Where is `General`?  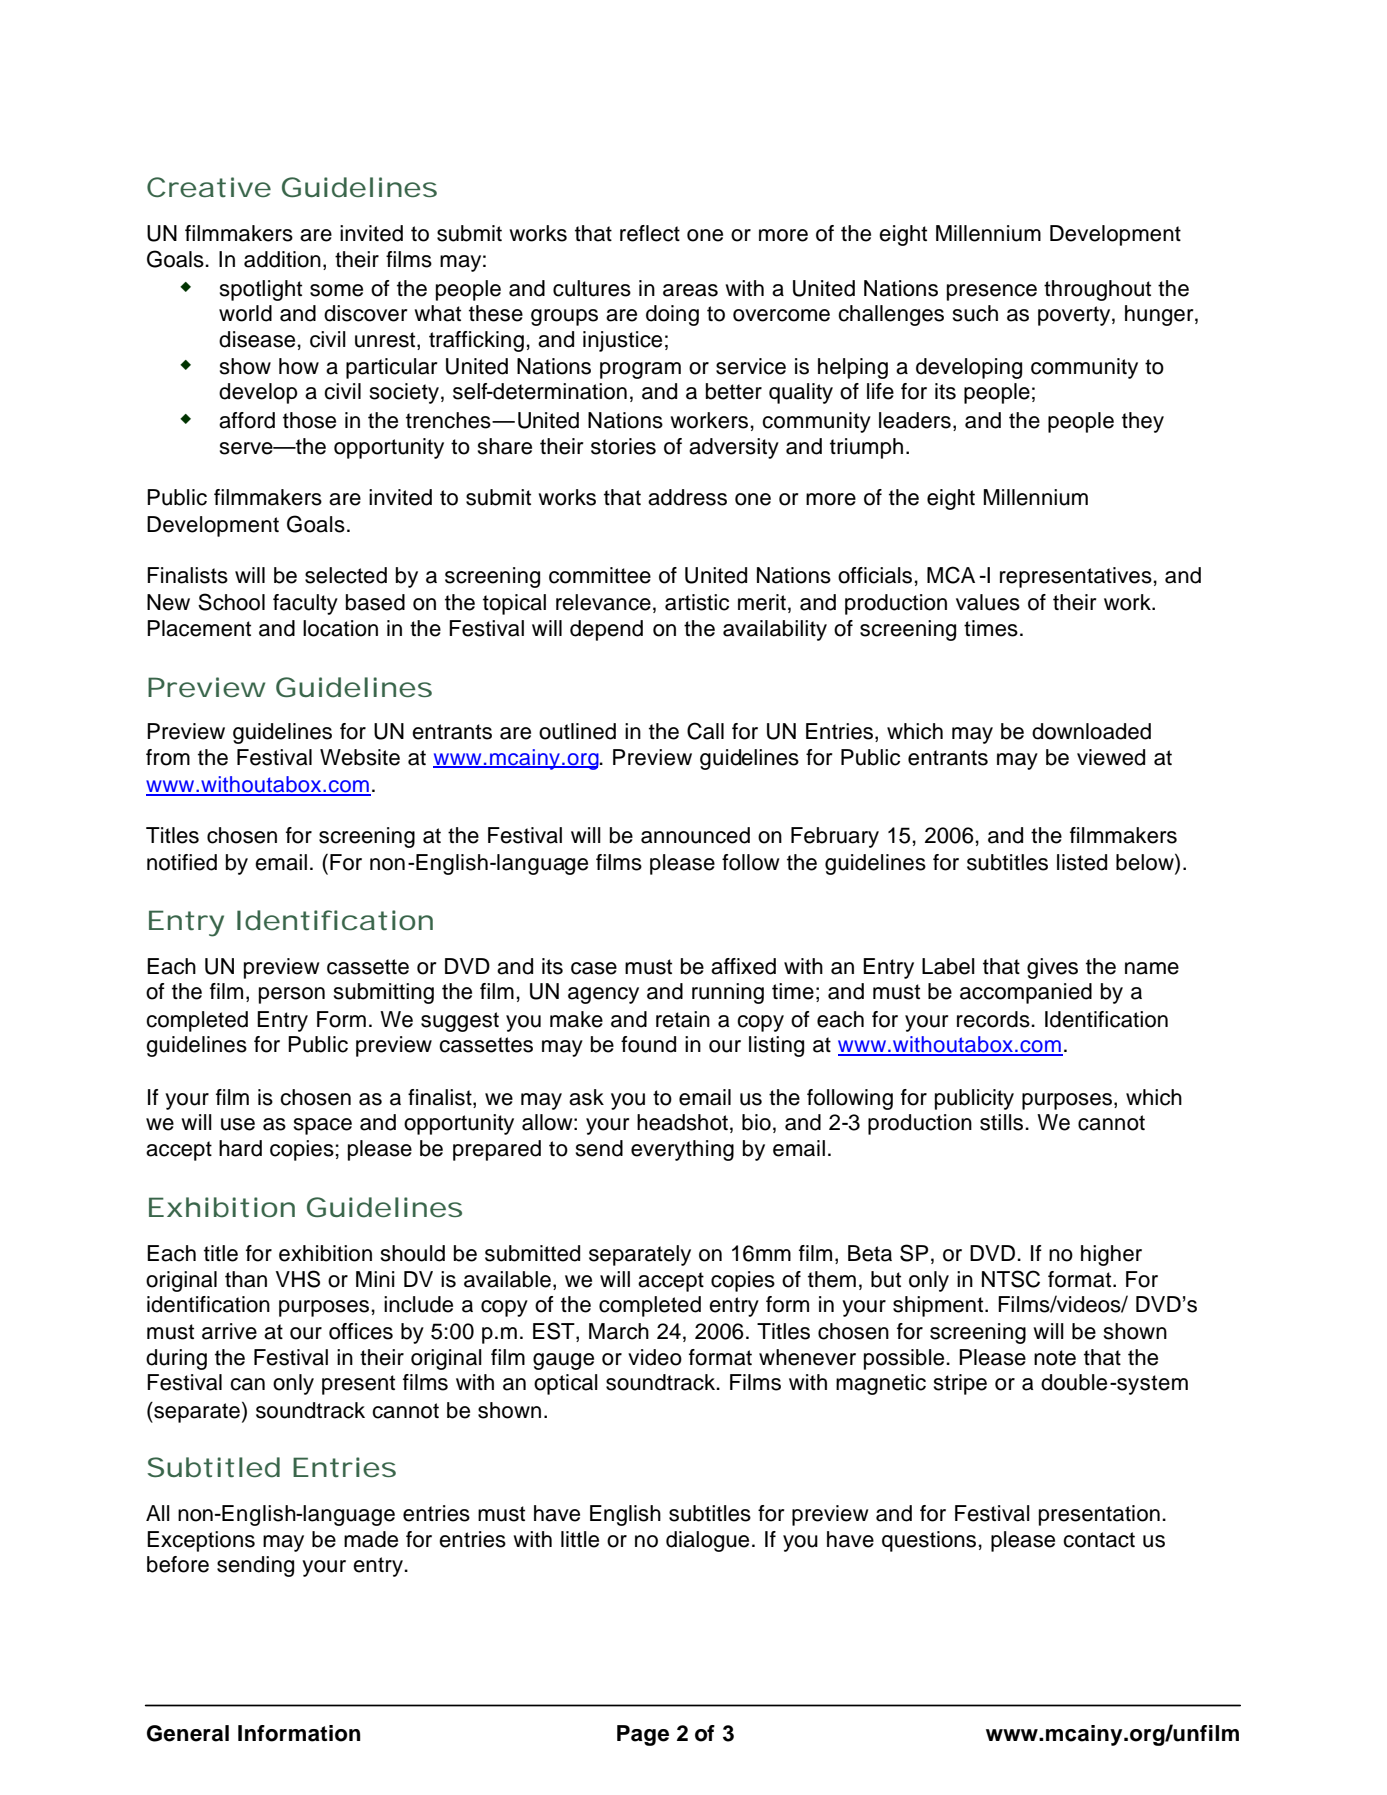
General is located at coordinates (188, 1733).
